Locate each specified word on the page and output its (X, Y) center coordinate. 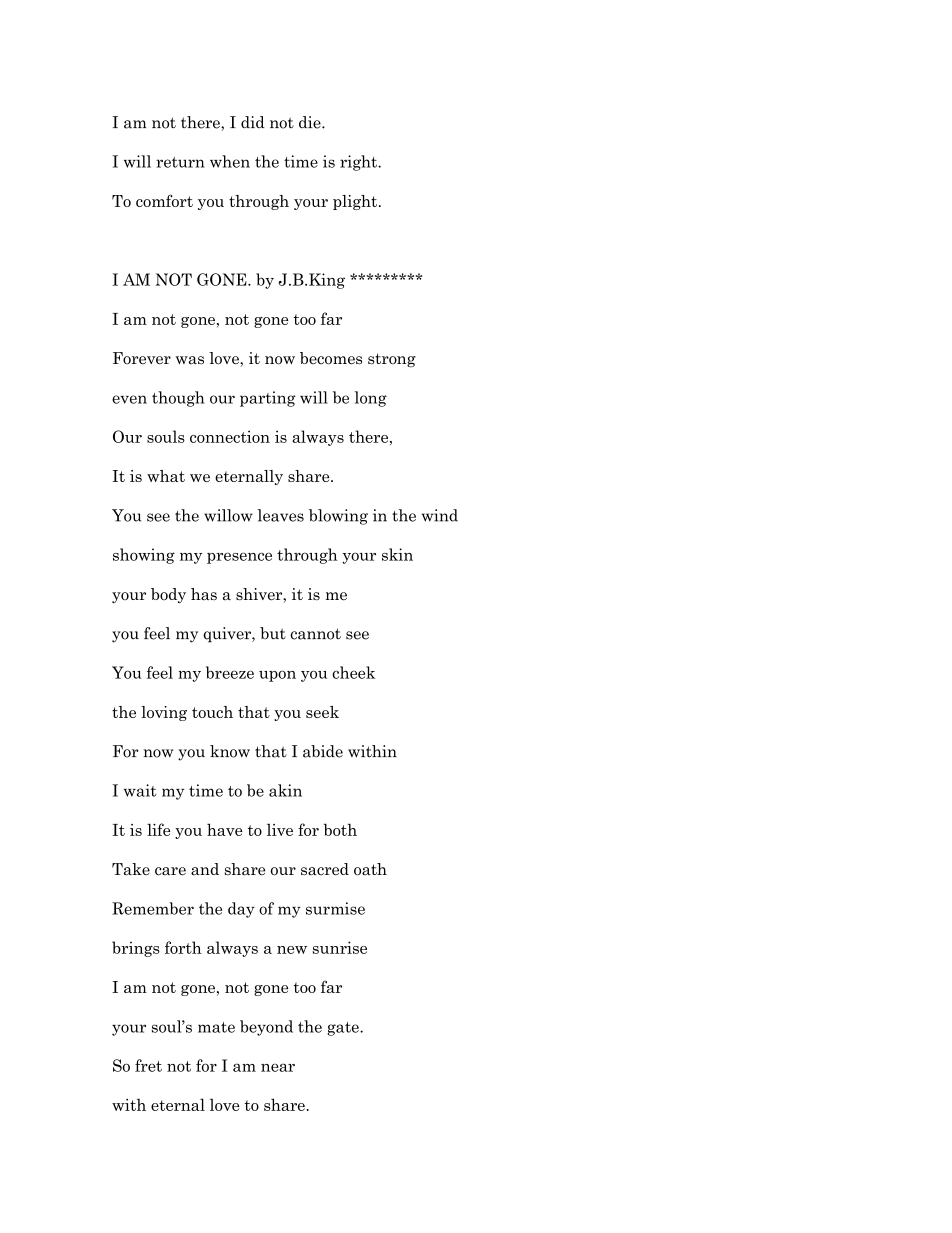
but (273, 633)
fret (148, 1065)
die (311, 122)
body (168, 595)
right (360, 163)
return (180, 162)
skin (397, 554)
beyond (266, 1028)
